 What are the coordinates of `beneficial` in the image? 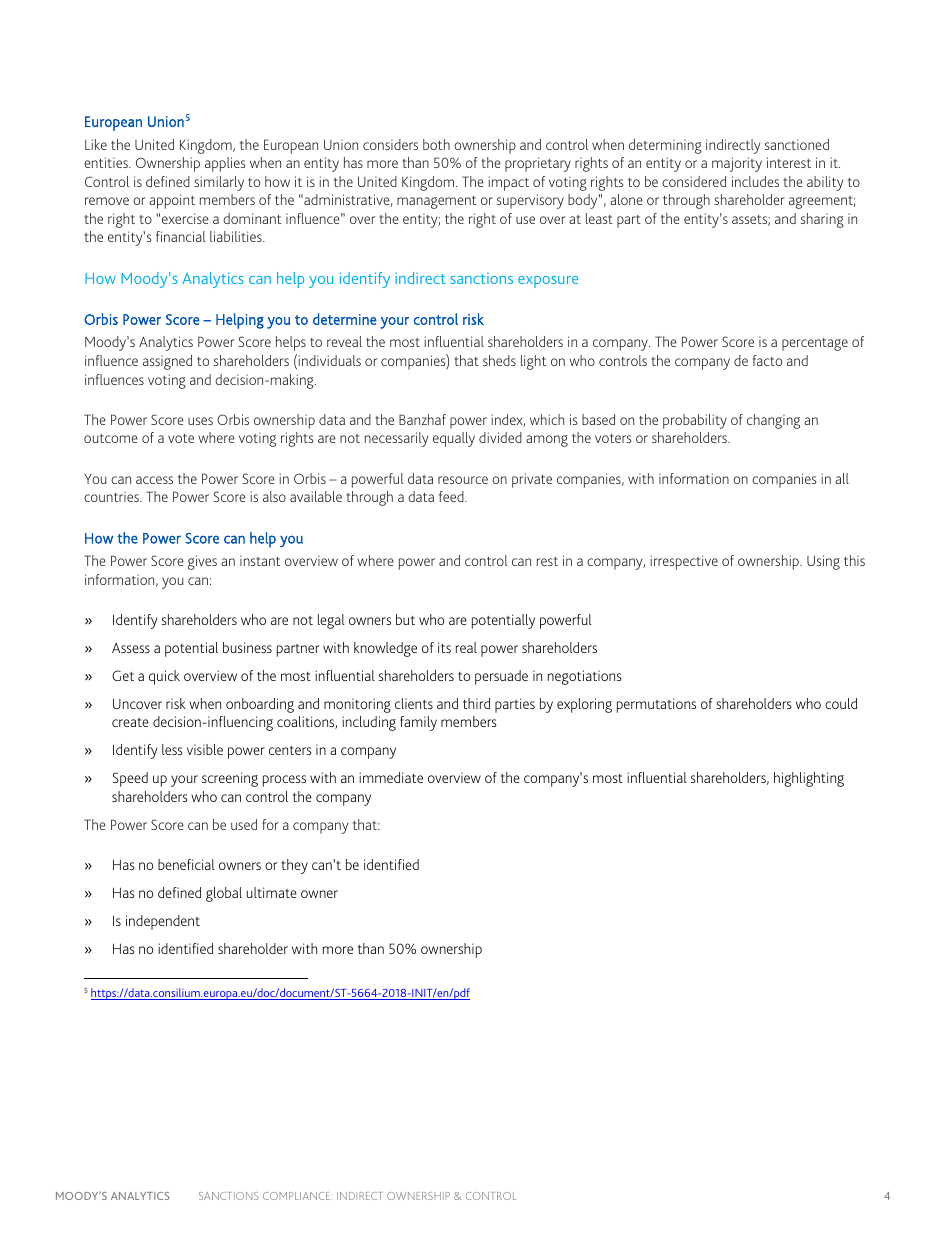 It's located at (186, 864).
